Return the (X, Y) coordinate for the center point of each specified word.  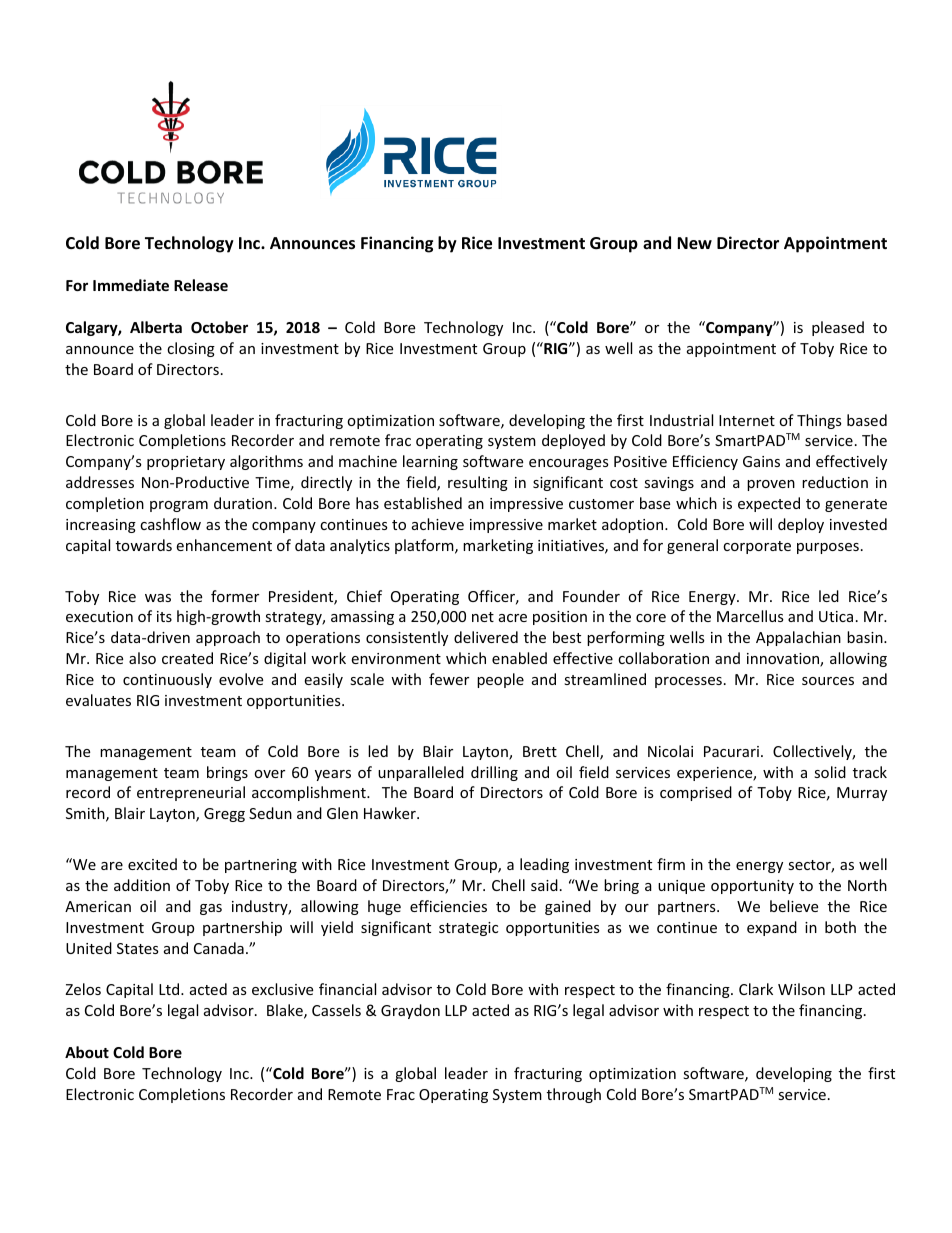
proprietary (186, 463)
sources (828, 681)
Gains (761, 461)
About (87, 1052)
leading (544, 865)
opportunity (752, 887)
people (500, 680)
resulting (478, 483)
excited (152, 864)
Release (201, 285)
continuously (167, 680)
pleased (838, 328)
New (694, 243)
